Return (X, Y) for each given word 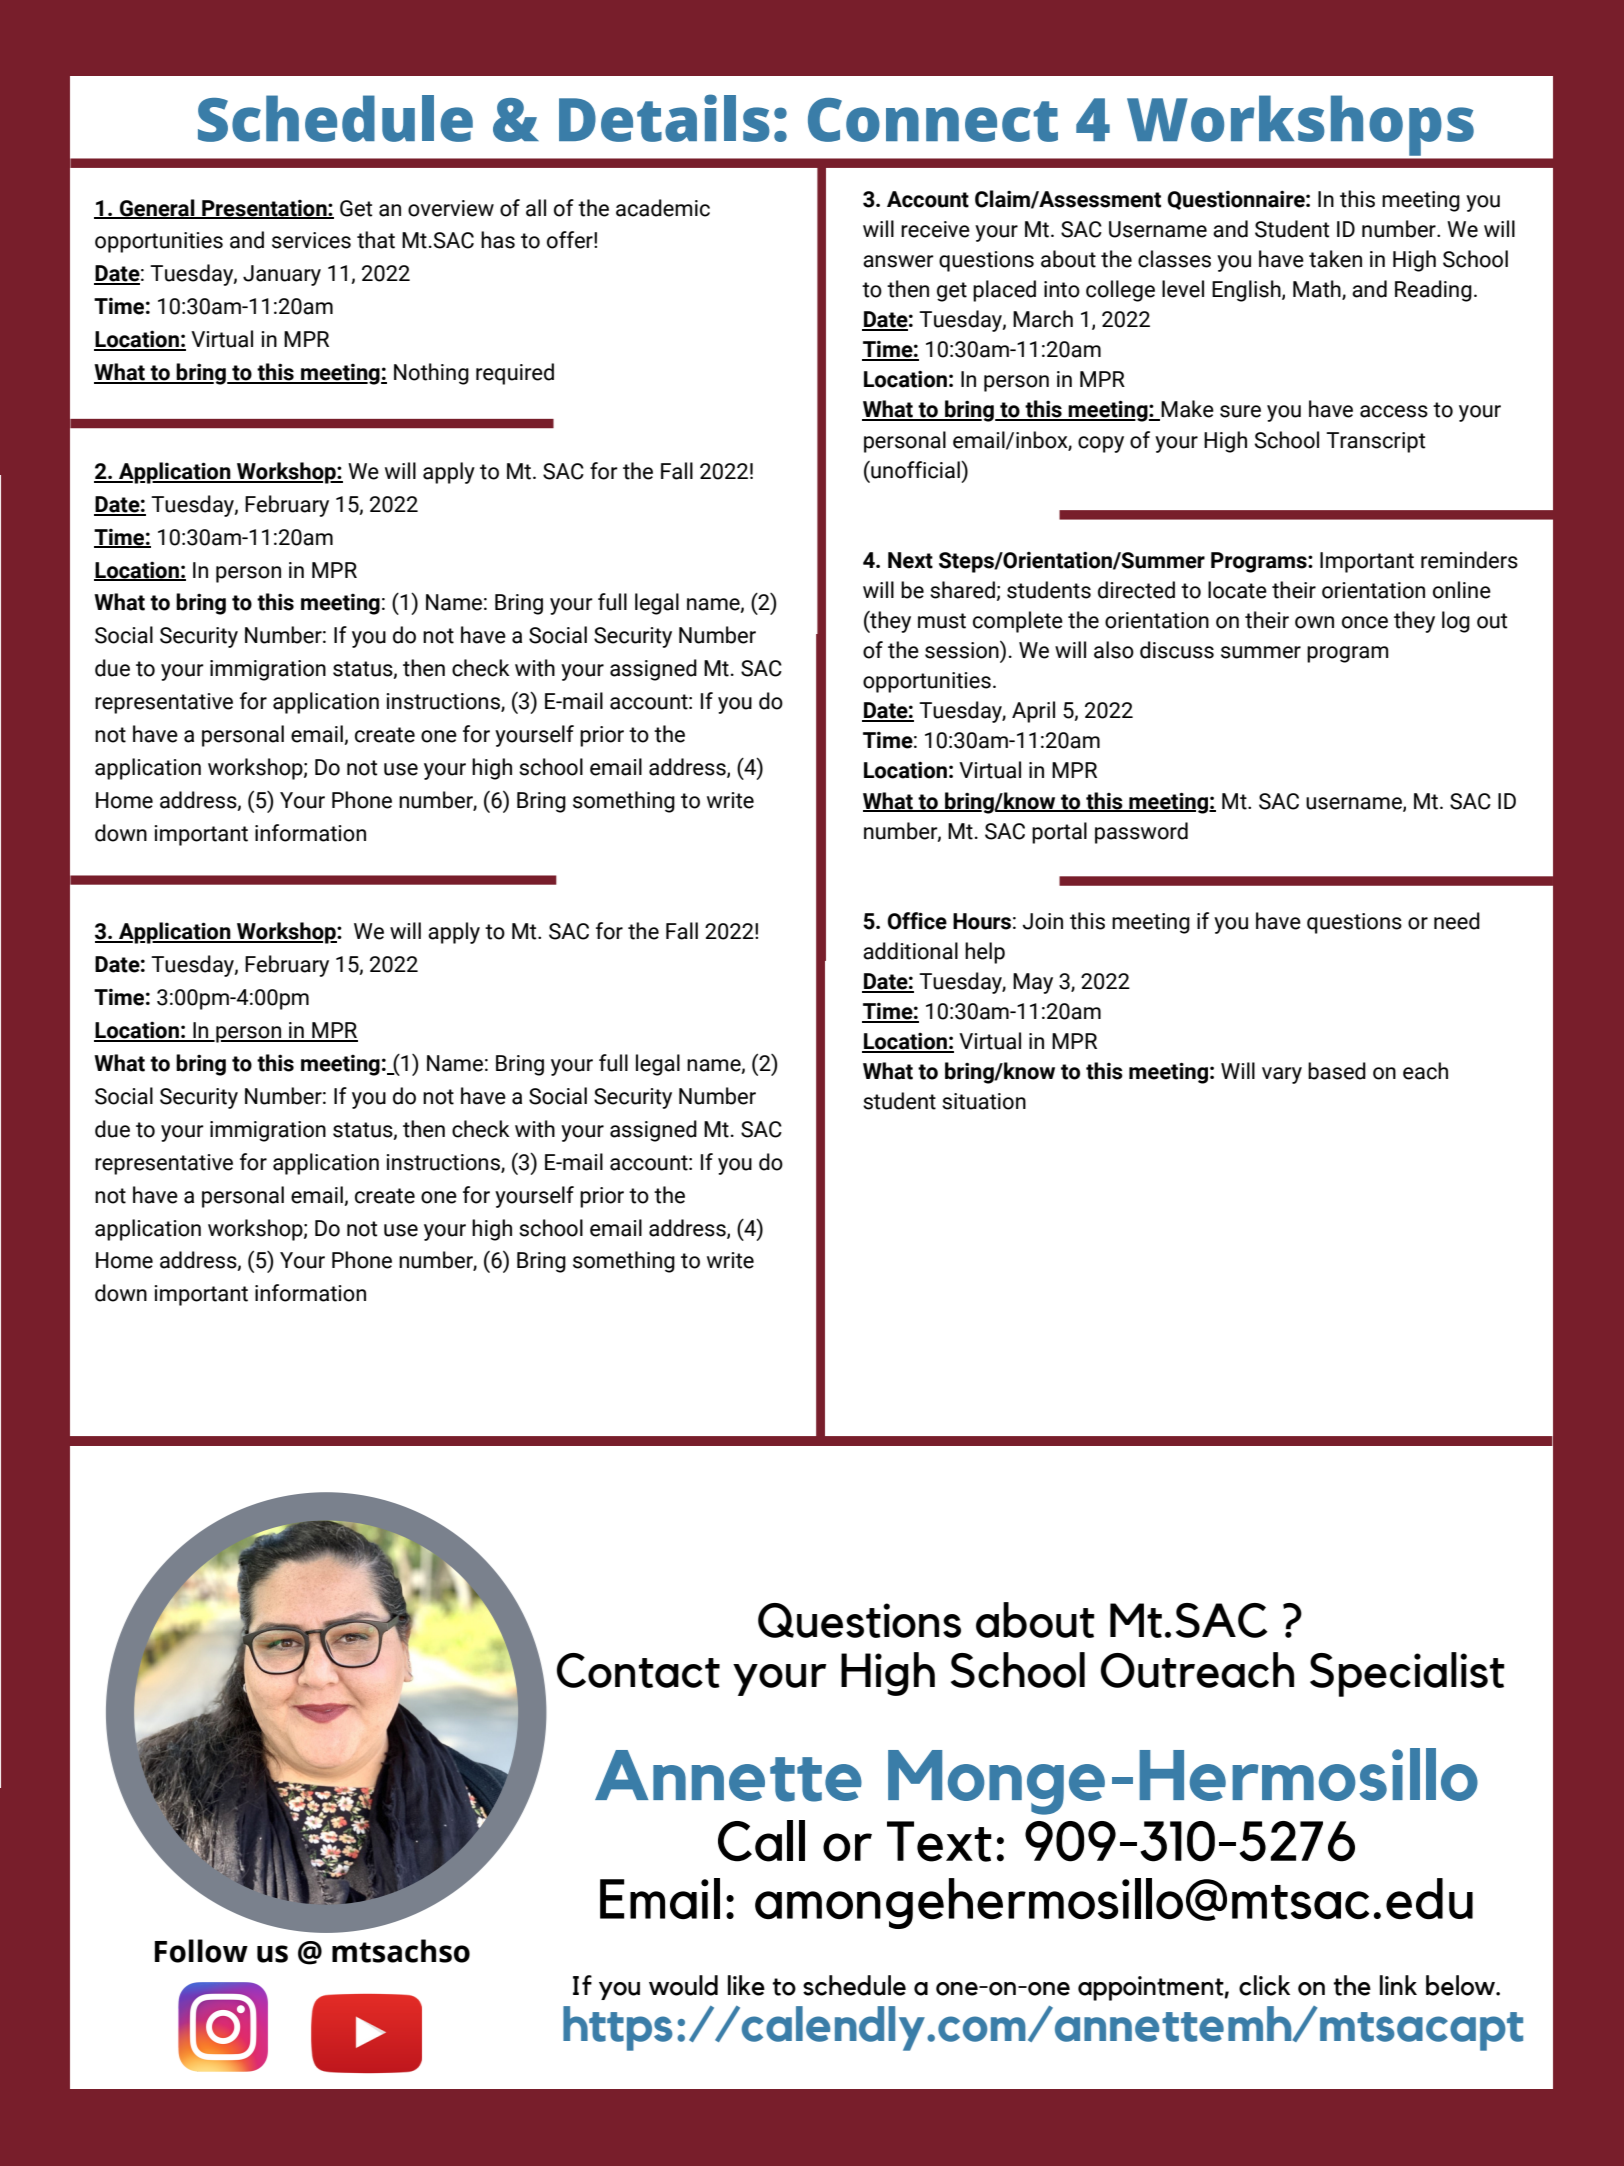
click (1264, 1985)
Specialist (1407, 1674)
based (1337, 1071)
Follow (201, 1951)
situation (984, 1101)
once (1365, 622)
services (311, 240)
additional (910, 951)
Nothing (431, 374)
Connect (933, 120)
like (746, 1985)
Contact (638, 1670)
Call (761, 1841)
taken (1335, 259)
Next (910, 560)
